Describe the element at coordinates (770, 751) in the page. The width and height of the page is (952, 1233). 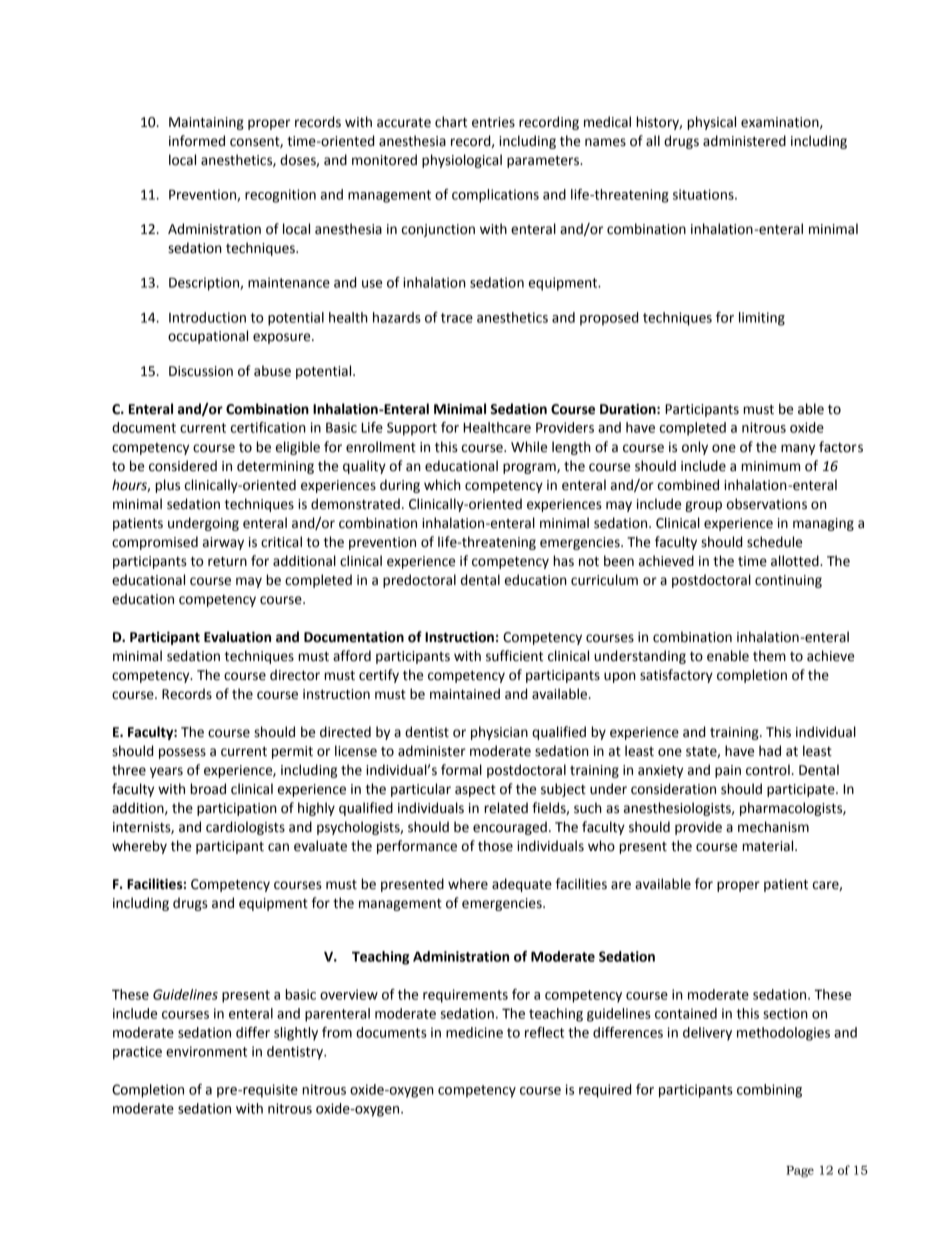
I see `had` at that location.
